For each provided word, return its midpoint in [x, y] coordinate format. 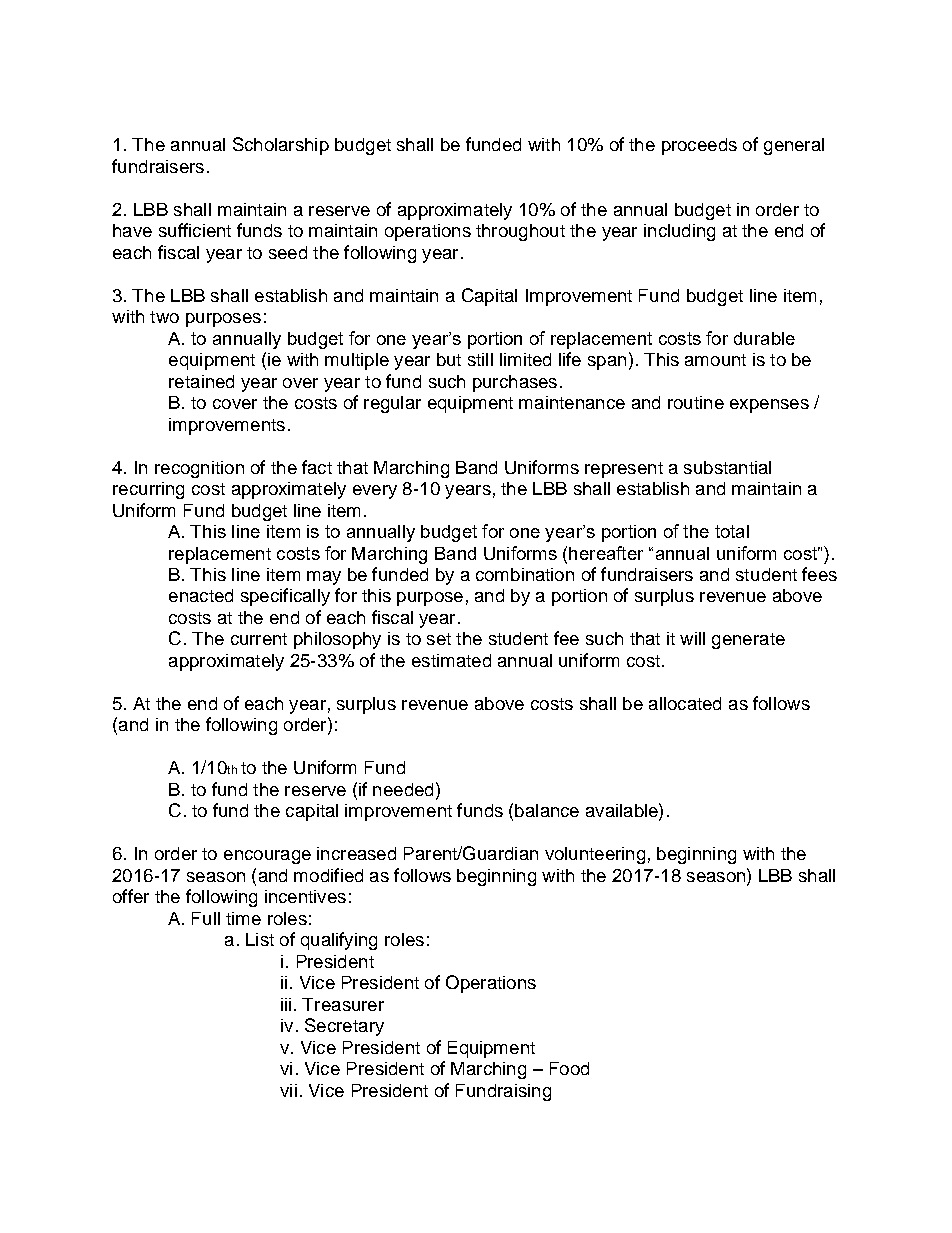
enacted [201, 595]
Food [569, 1068]
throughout [520, 232]
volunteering [595, 855]
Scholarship [281, 146]
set [439, 639]
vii [288, 1090]
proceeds [699, 146]
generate [748, 641]
